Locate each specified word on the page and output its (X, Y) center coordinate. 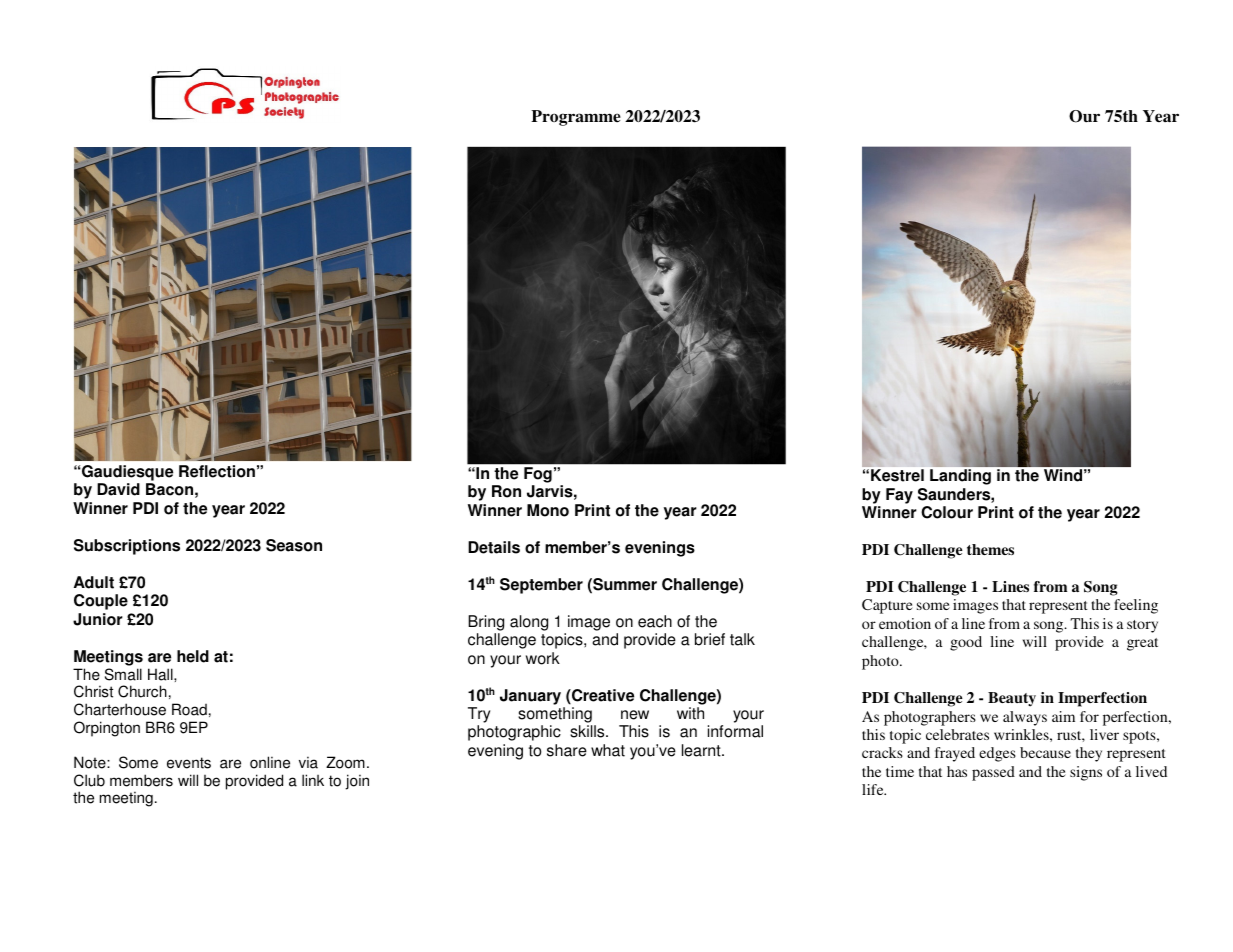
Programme (576, 118)
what (608, 750)
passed (993, 773)
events (189, 763)
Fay (899, 496)
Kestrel (897, 475)
